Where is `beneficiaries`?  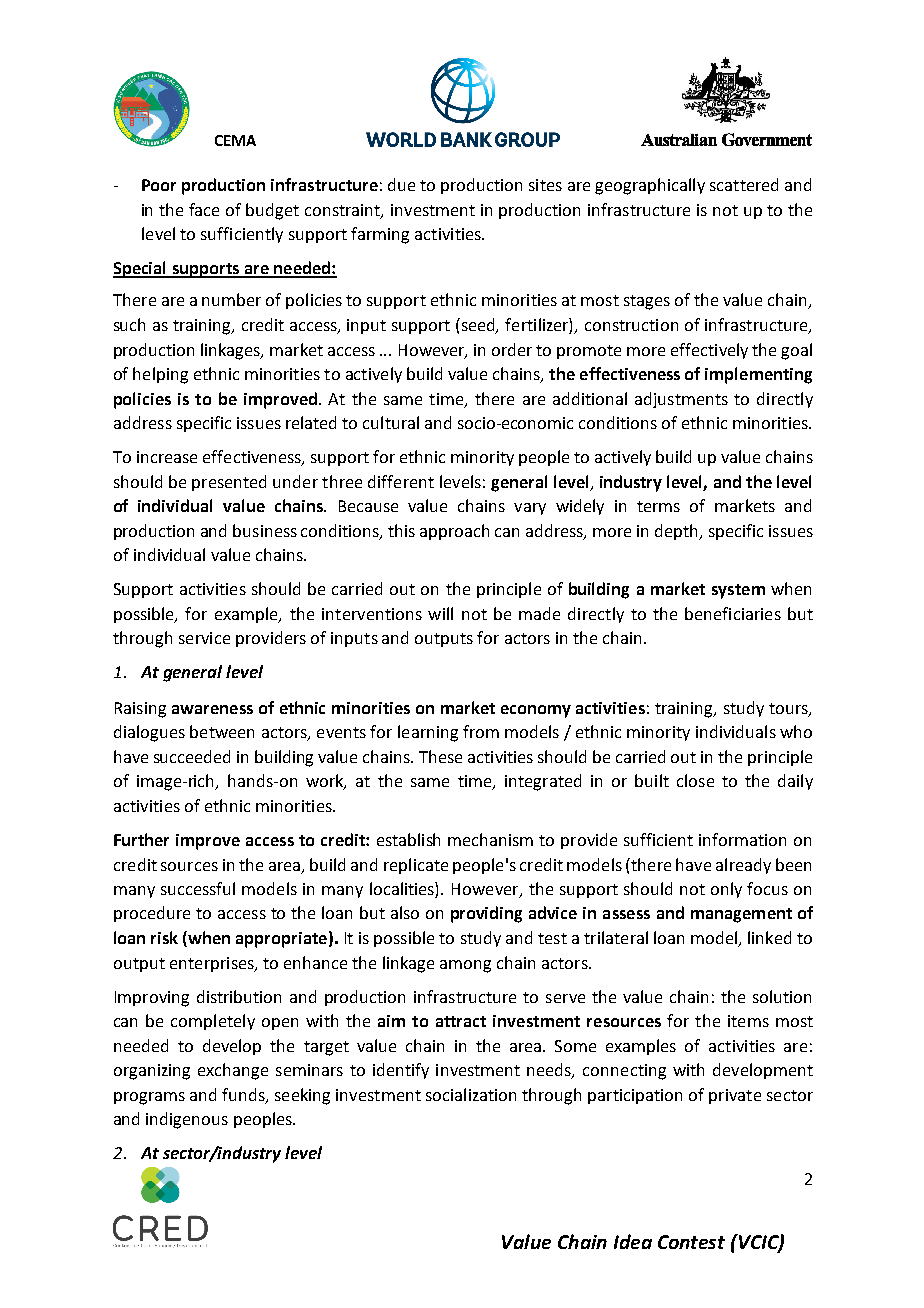 beneficiaries is located at coordinates (733, 613).
